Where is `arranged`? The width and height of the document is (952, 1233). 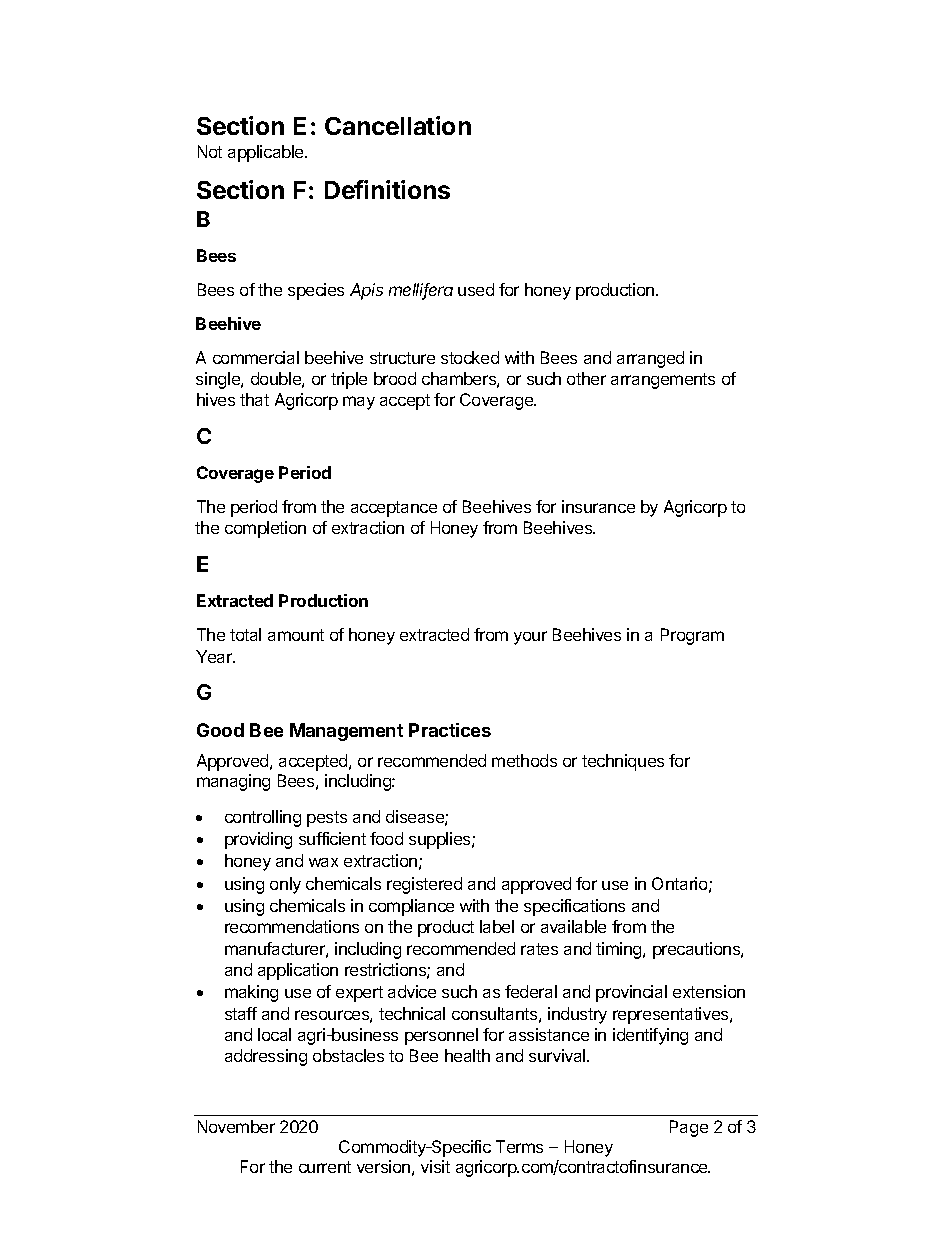 arranged is located at coordinates (650, 359).
